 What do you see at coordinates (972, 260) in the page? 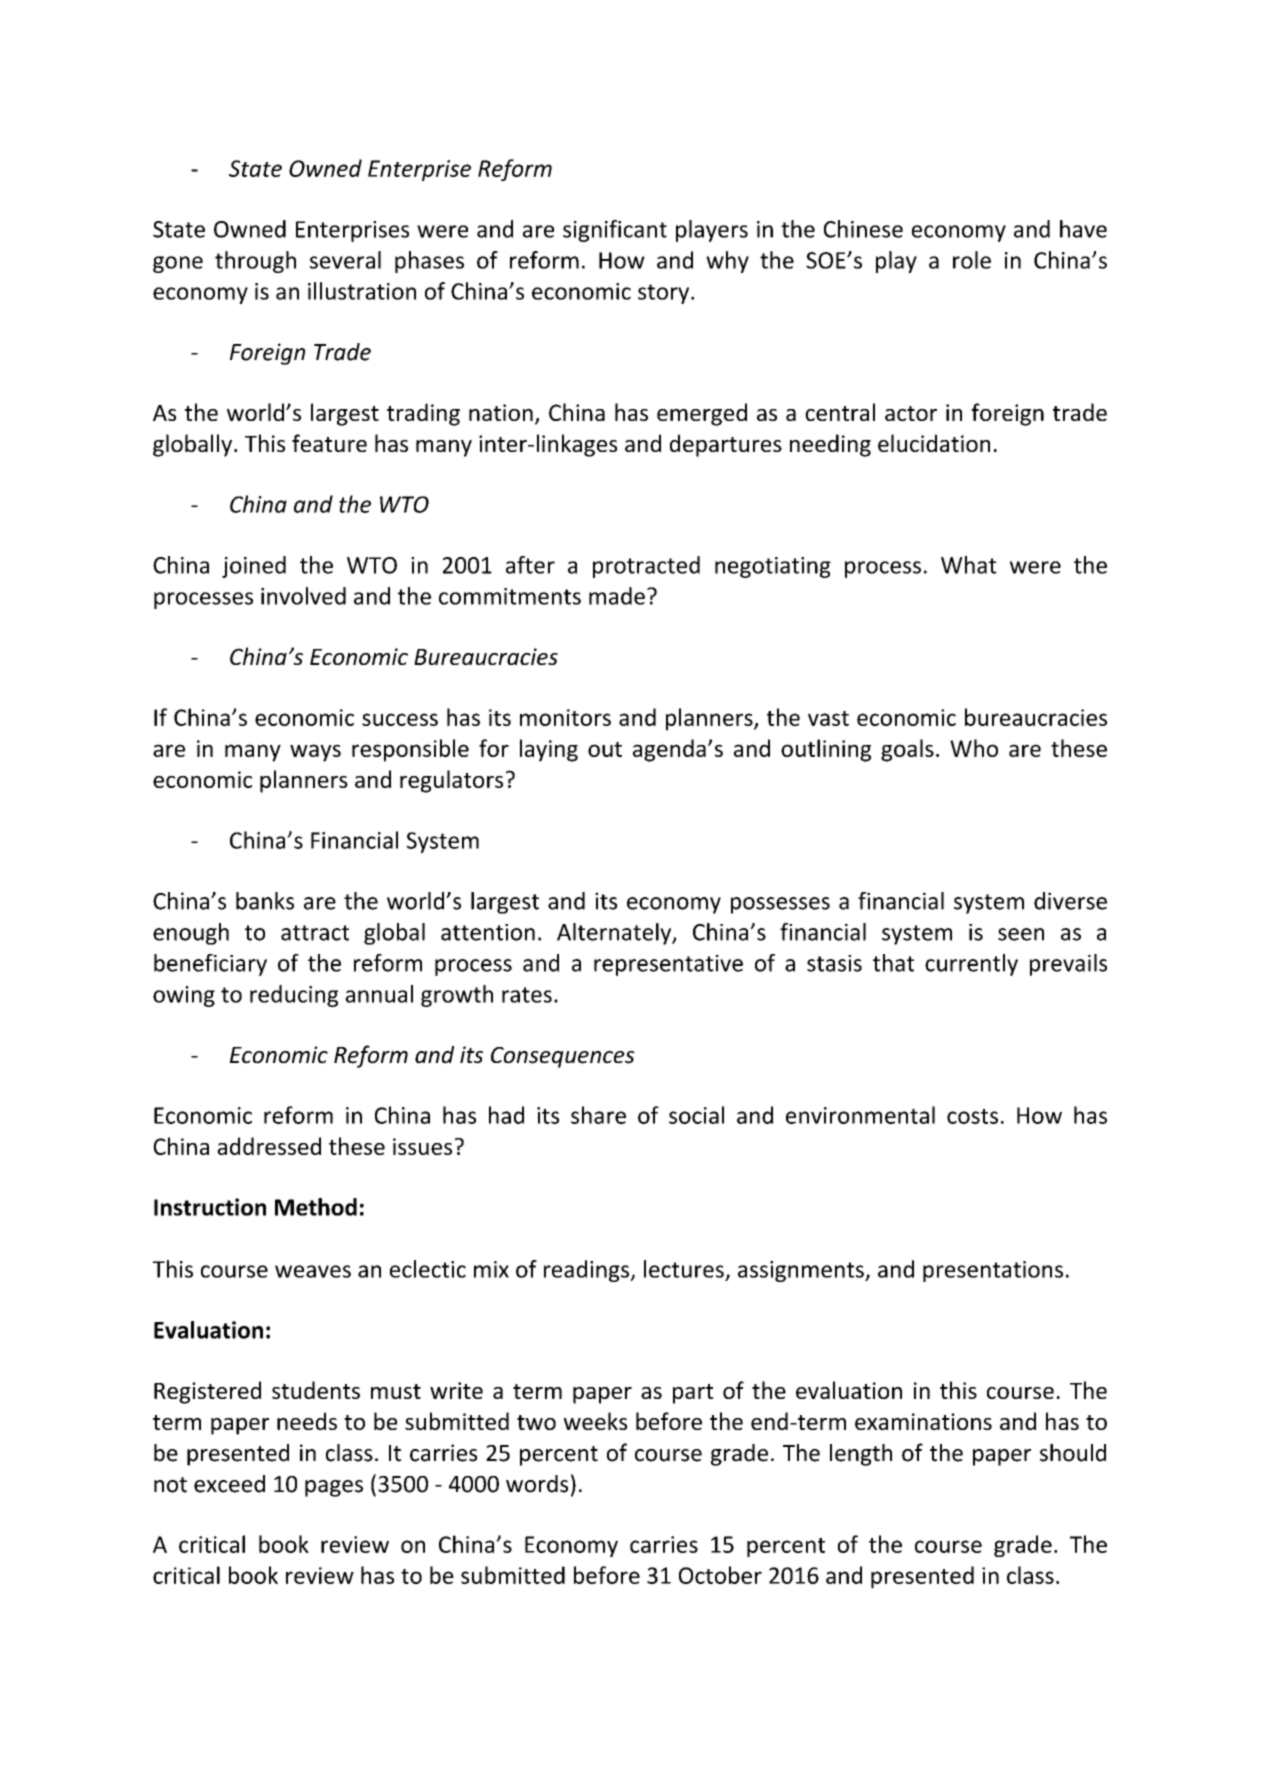
I see `role` at bounding box center [972, 260].
